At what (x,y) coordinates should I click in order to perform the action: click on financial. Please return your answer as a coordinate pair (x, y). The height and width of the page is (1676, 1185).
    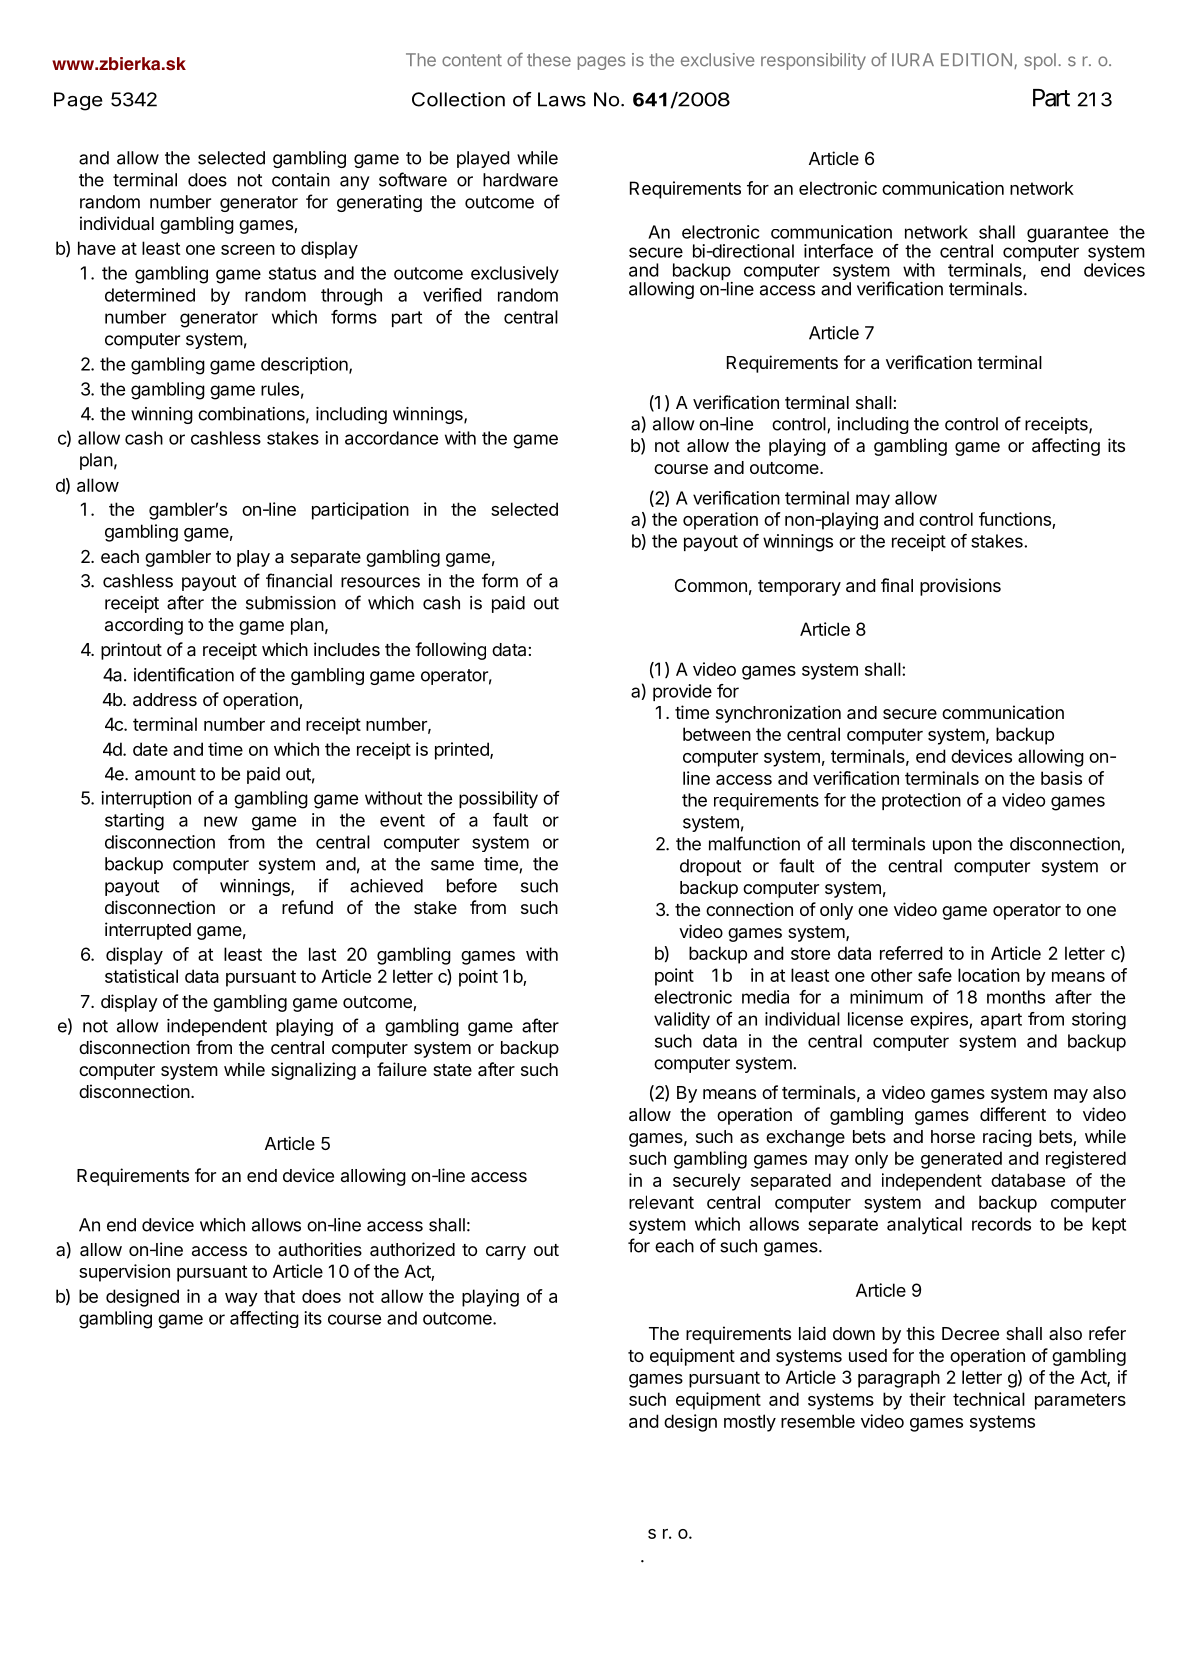
    Looking at the image, I should click on (299, 580).
